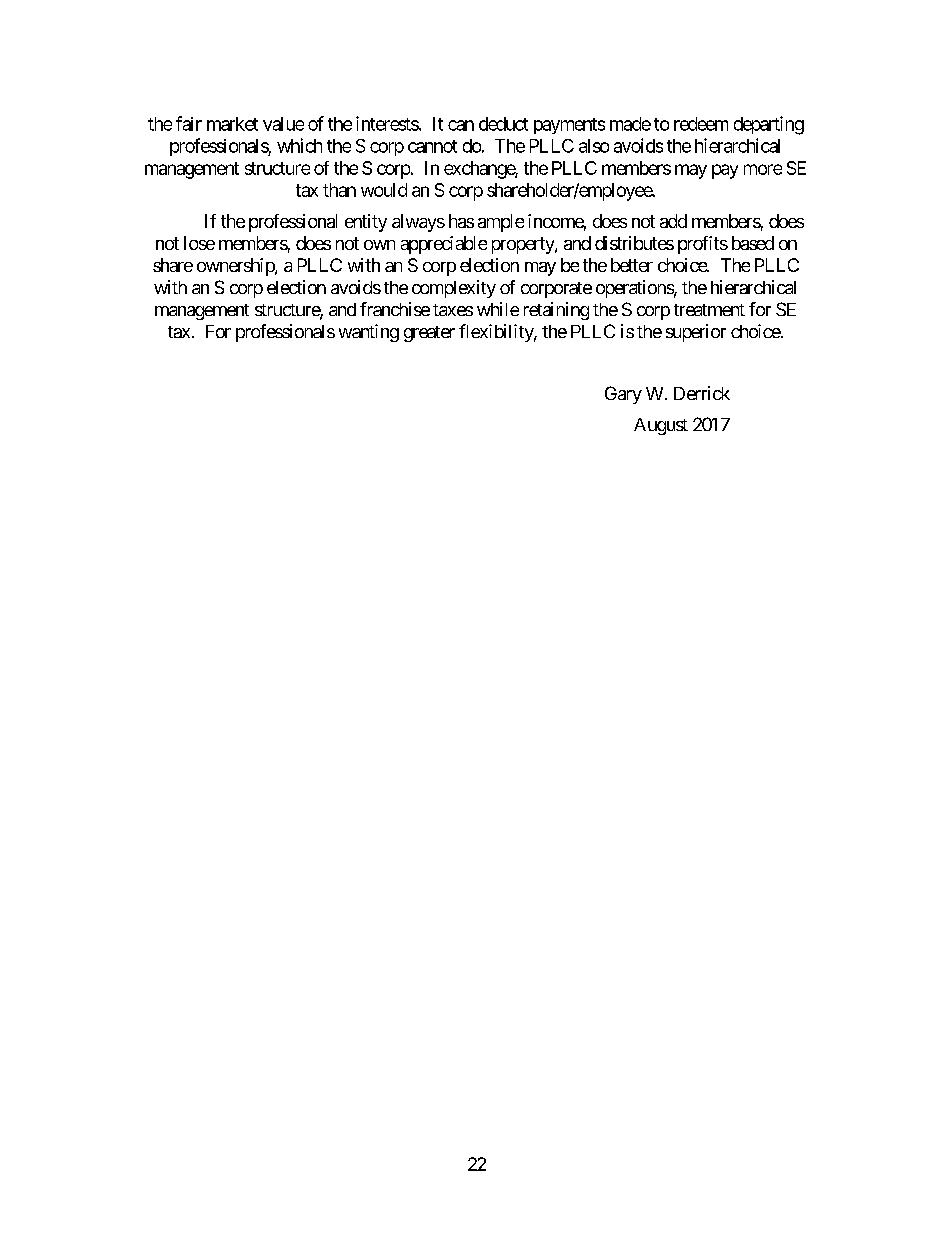 The height and width of the screenshot is (1233, 952). Describe the element at coordinates (283, 124) in the screenshot. I see `value` at that location.
